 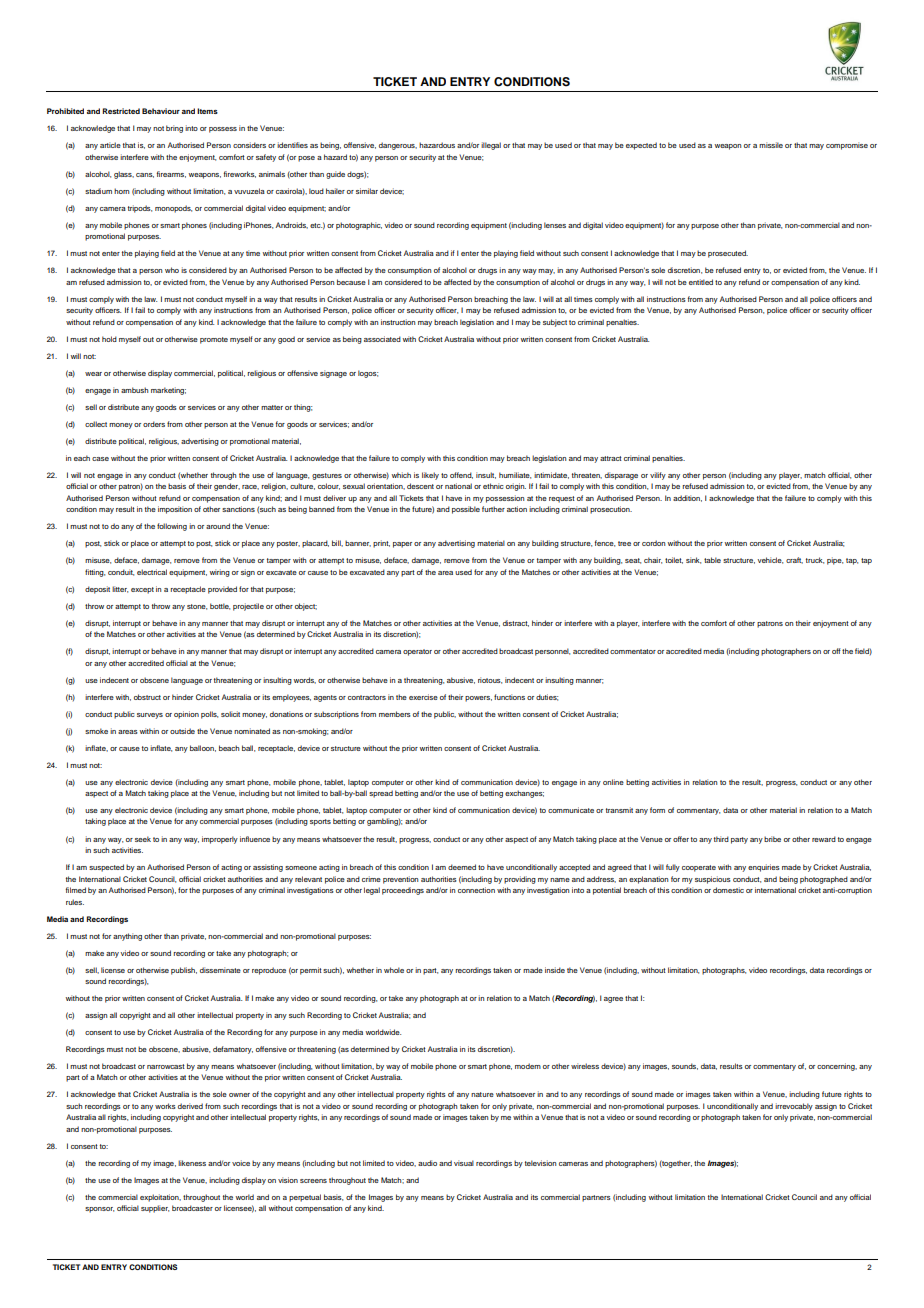 I want to click on similar, so click(x=367, y=191).
